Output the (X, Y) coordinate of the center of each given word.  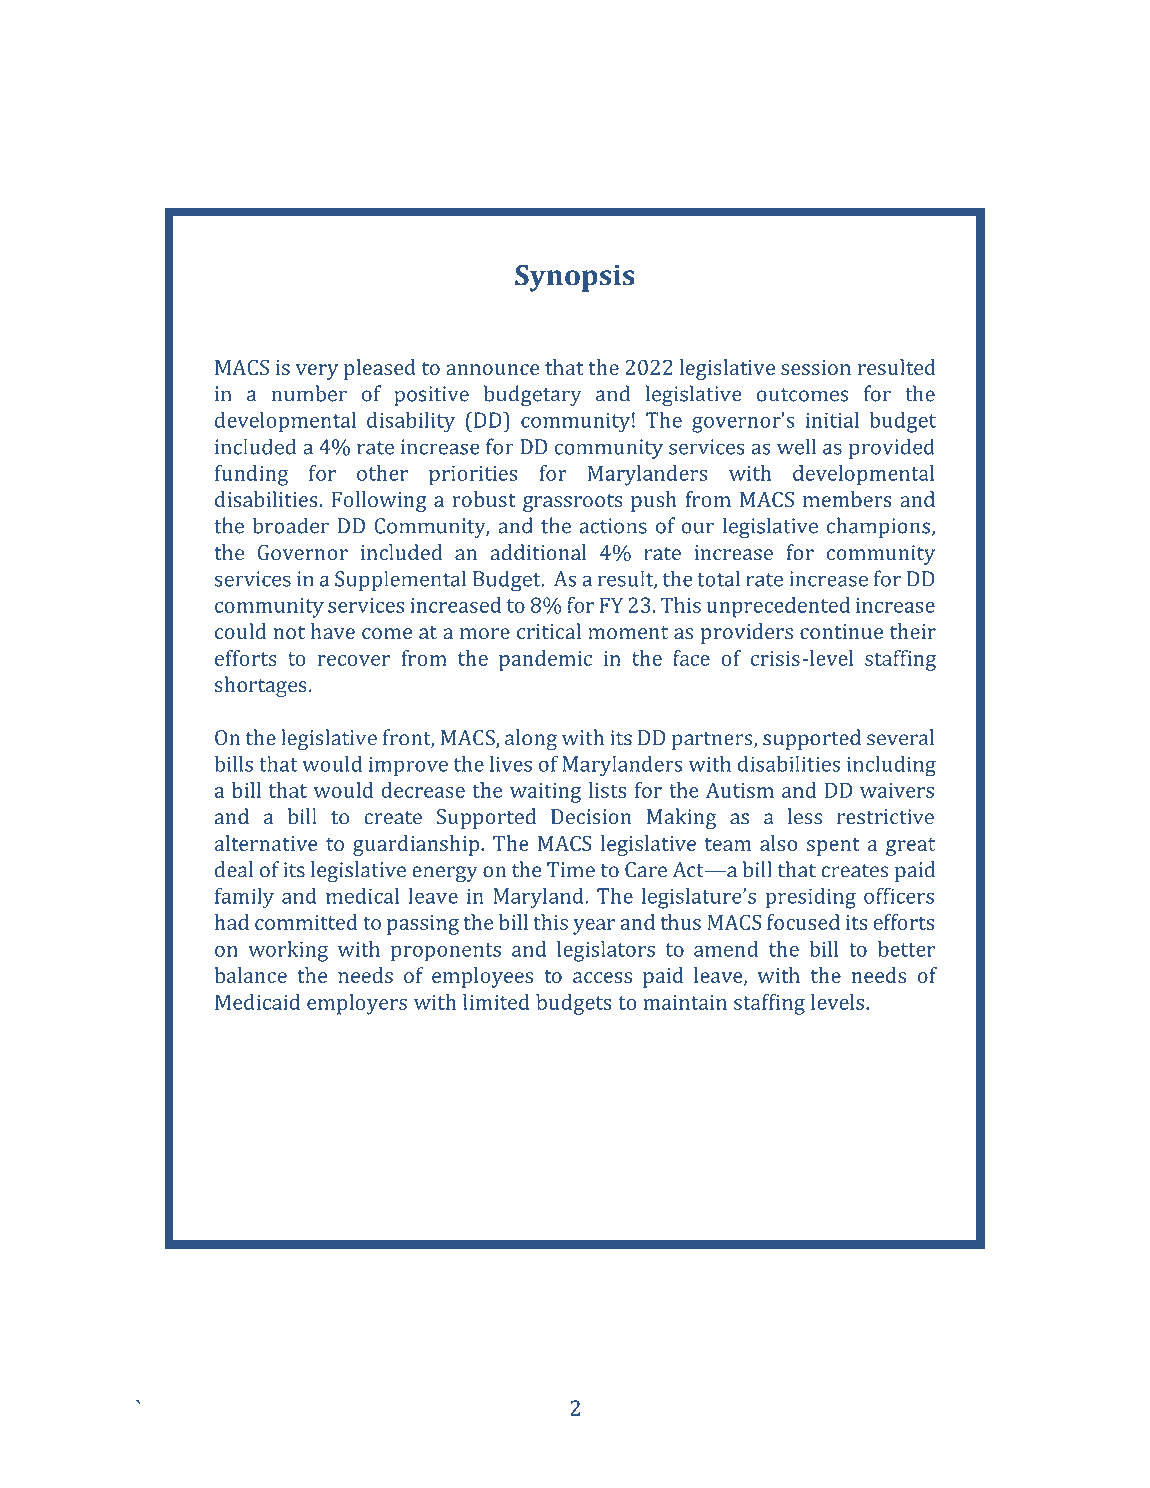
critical (549, 631)
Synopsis (575, 278)
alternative (266, 843)
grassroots (573, 502)
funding (251, 475)
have (333, 631)
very (317, 372)
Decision (591, 817)
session (816, 367)
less (805, 816)
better (906, 949)
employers (357, 1004)
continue (841, 631)
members (847, 499)
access (602, 977)
